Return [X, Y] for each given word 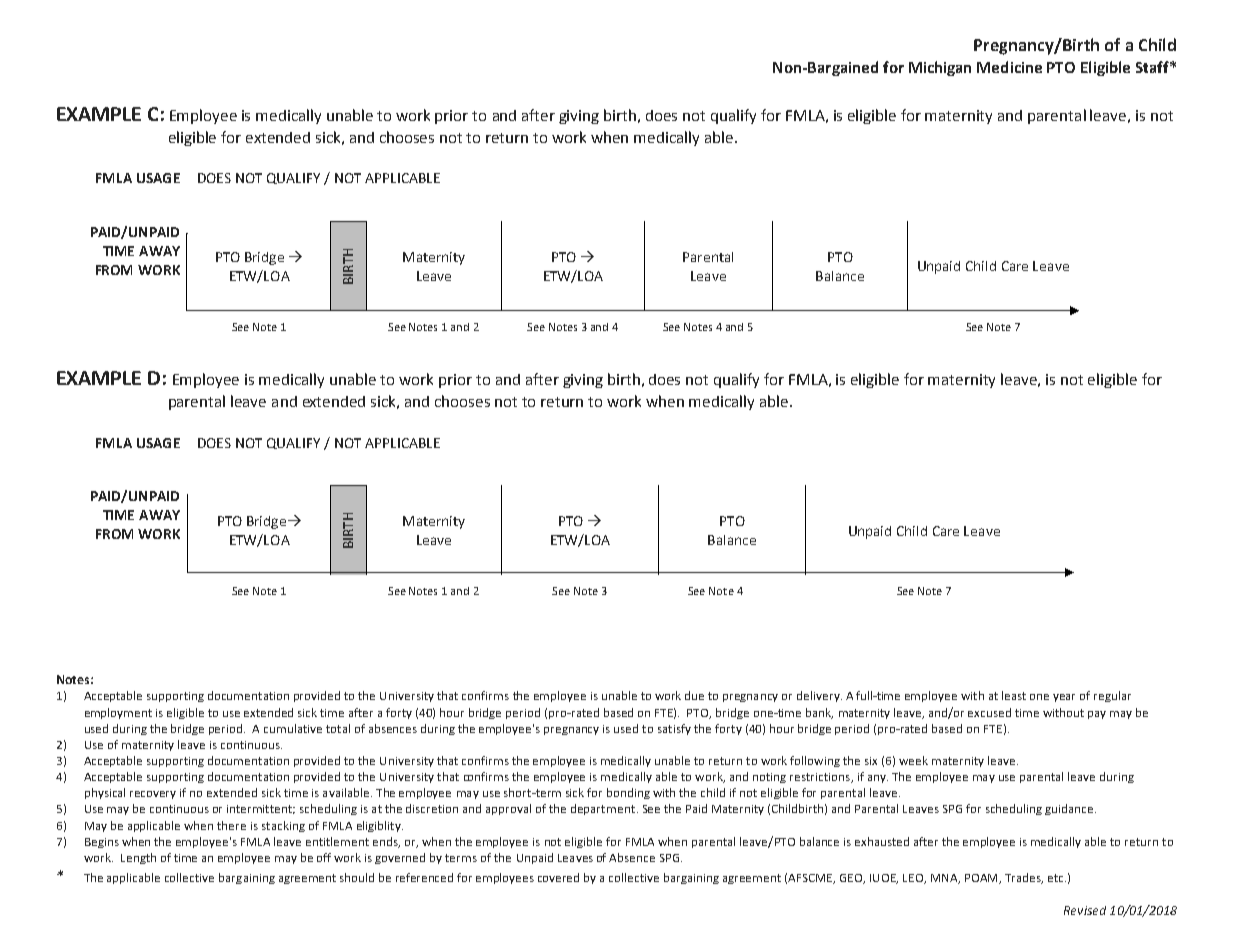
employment [118, 713]
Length [138, 858]
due [694, 695]
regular [1112, 696]
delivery [819, 696]
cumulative [293, 728]
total [338, 728]
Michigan [940, 68]
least [1014, 695]
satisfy [674, 729]
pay [1097, 715]
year [1064, 698]
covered [558, 877]
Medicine [1009, 67]
